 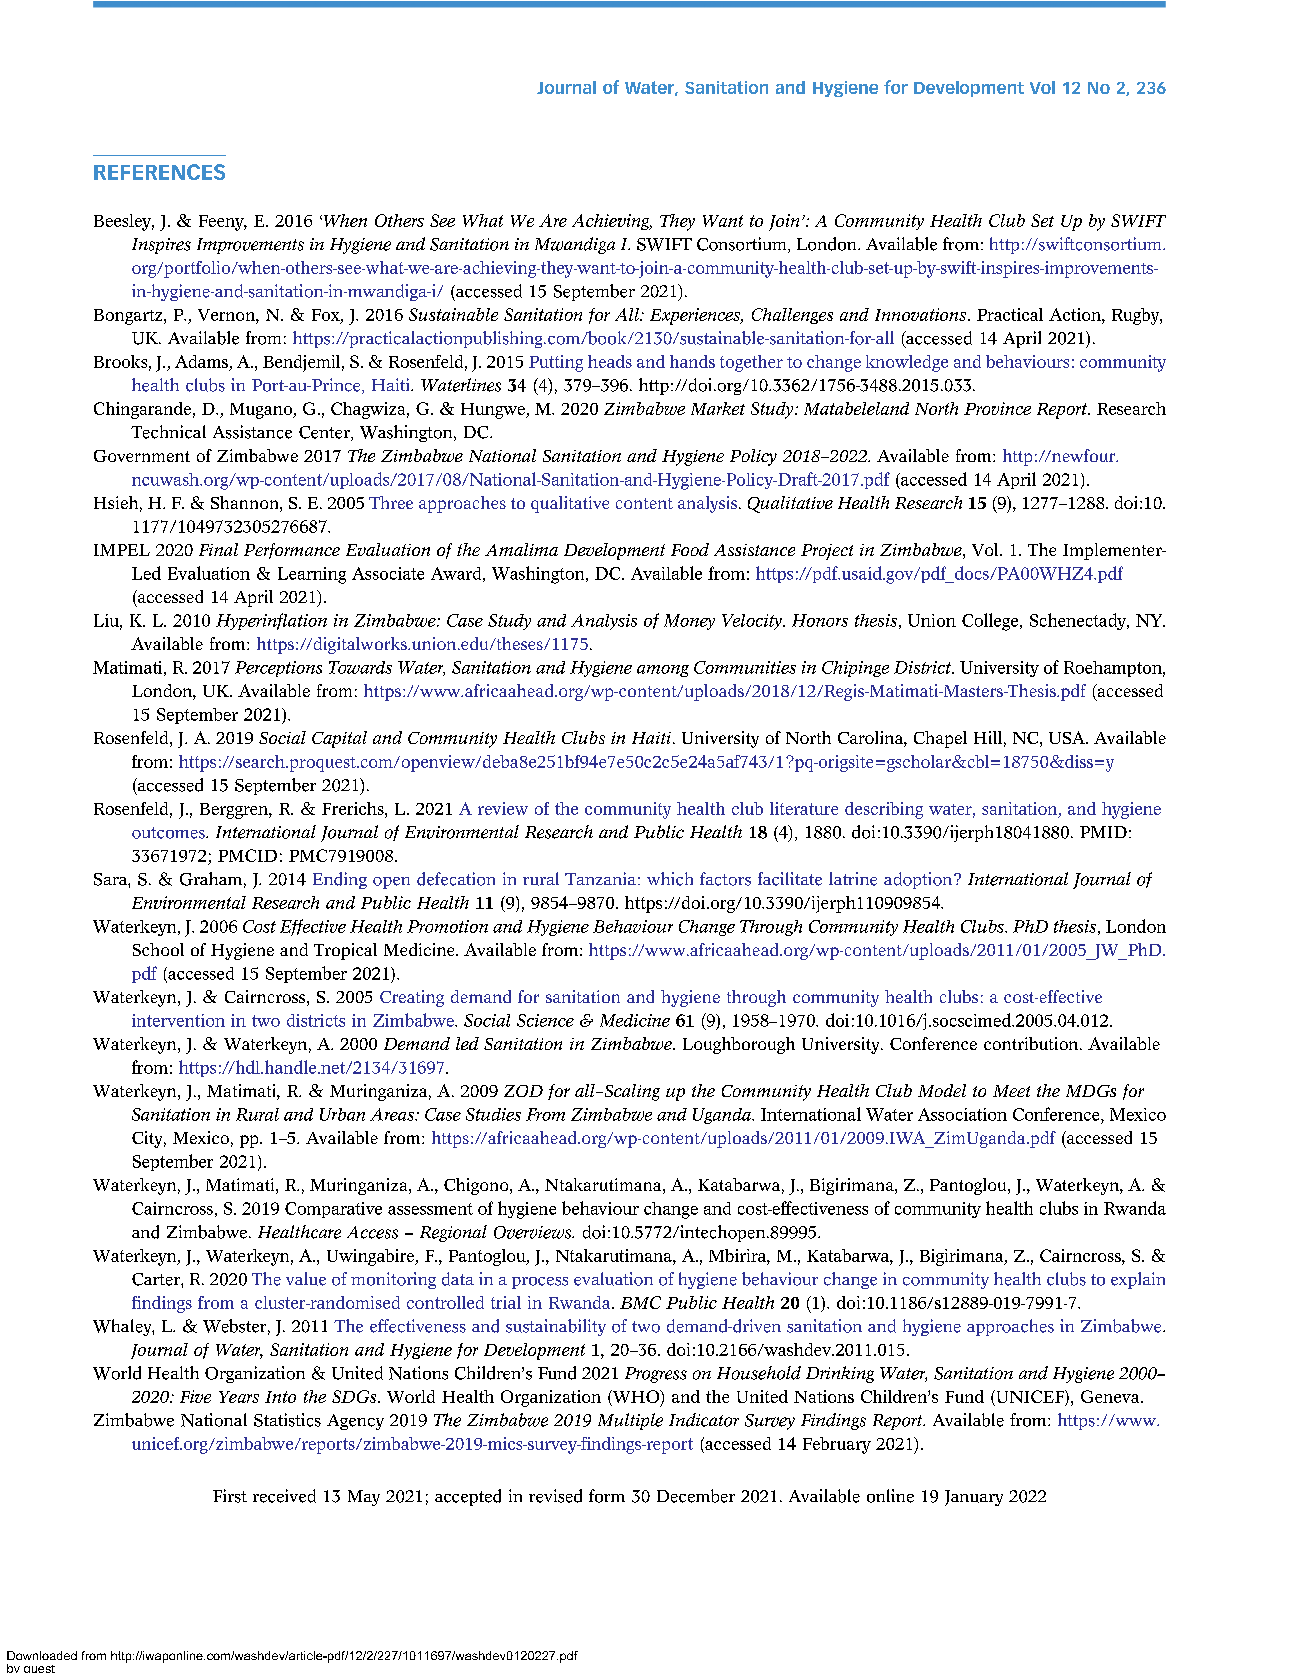 I want to click on Food, so click(x=690, y=549).
